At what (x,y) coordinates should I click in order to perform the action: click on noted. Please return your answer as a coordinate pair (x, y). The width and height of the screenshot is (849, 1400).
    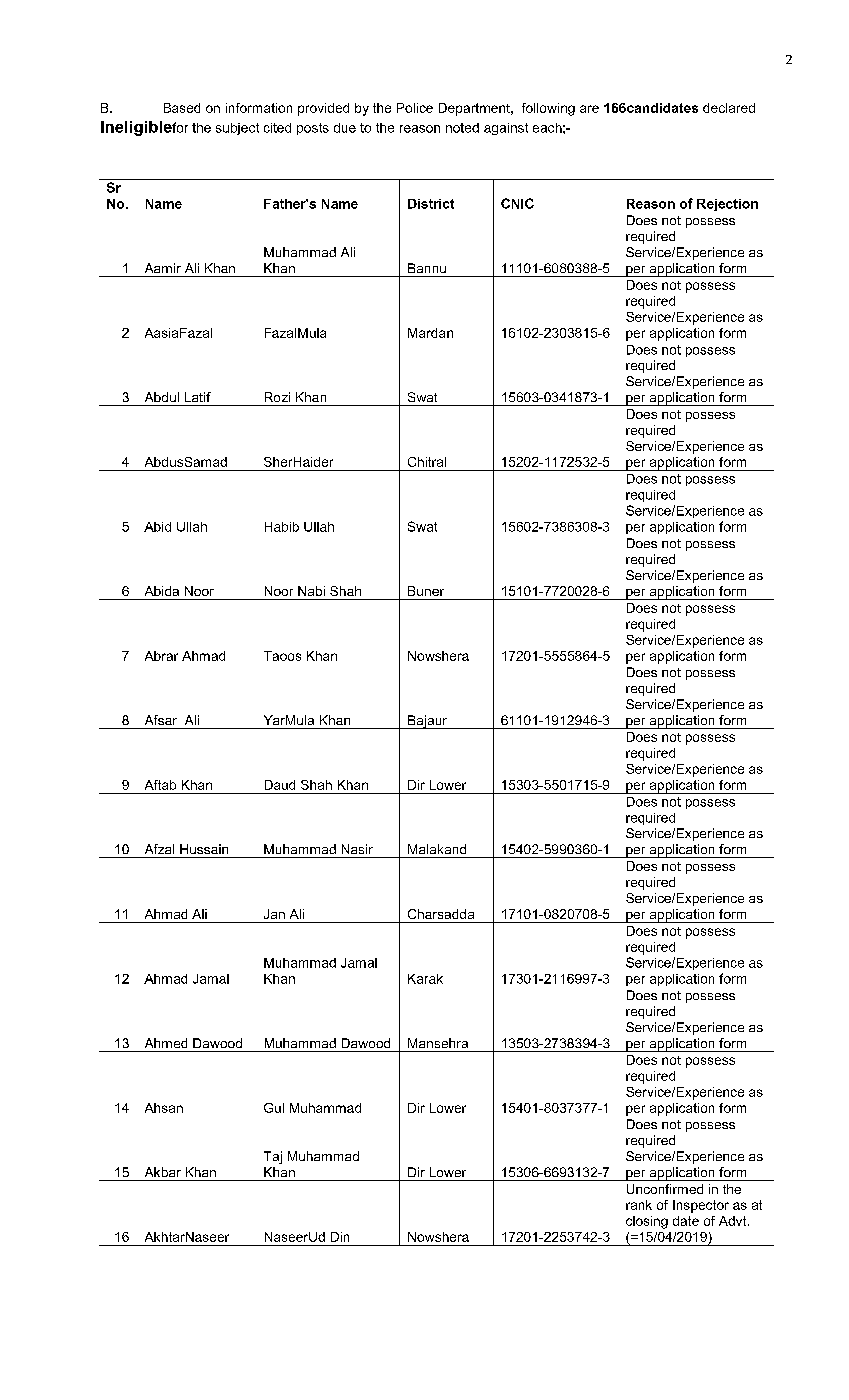
    Looking at the image, I should click on (462, 128).
